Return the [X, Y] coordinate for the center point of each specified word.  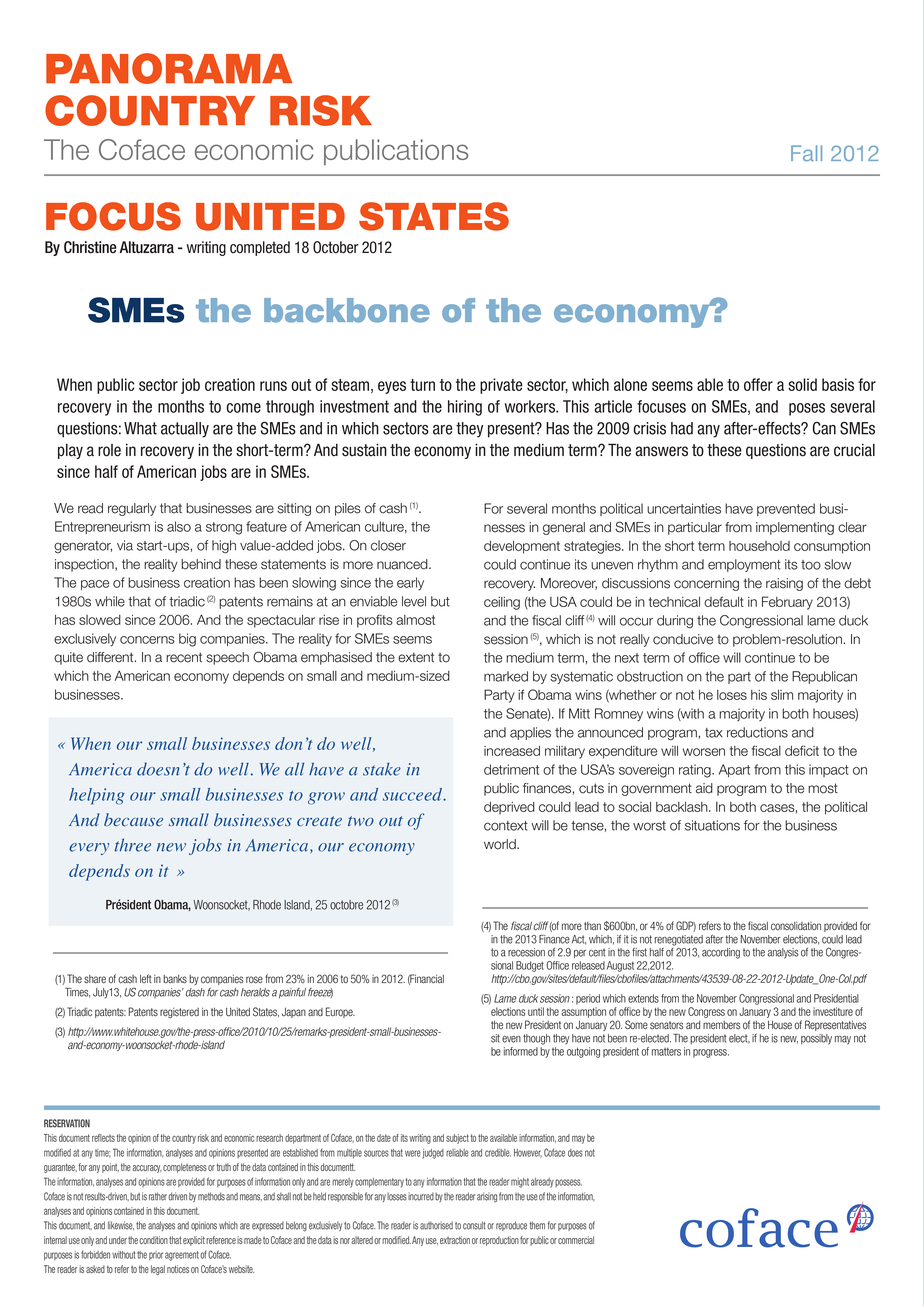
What [140, 428]
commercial [576, 1240]
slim [782, 695]
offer [758, 384]
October [336, 247]
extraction [455, 1240]
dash [195, 992]
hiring [465, 408]
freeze [320, 993]
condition [153, 1240]
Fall [806, 153]
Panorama [169, 68]
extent [416, 657]
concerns [147, 640]
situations [712, 825]
